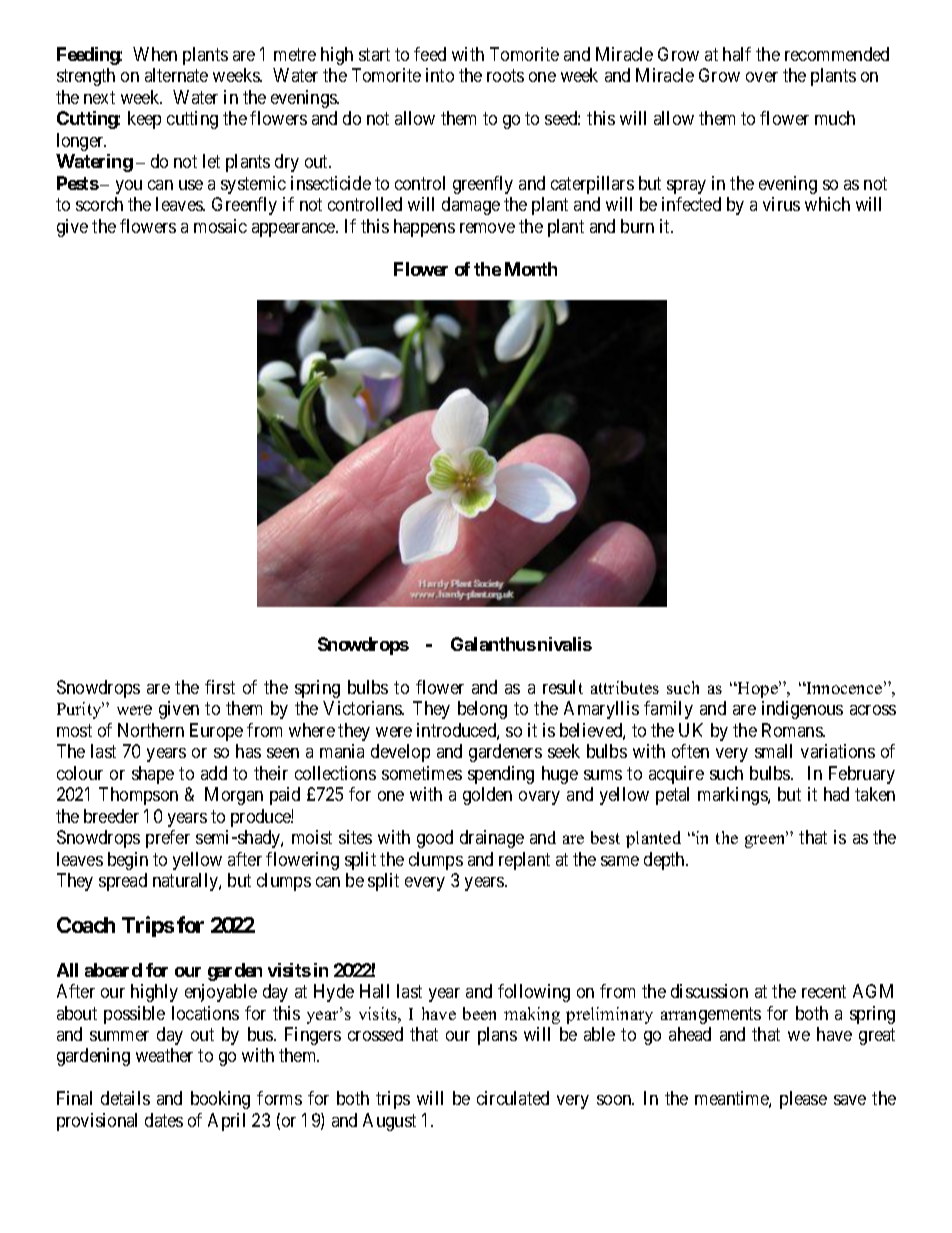  I want to click on first, so click(220, 687).
